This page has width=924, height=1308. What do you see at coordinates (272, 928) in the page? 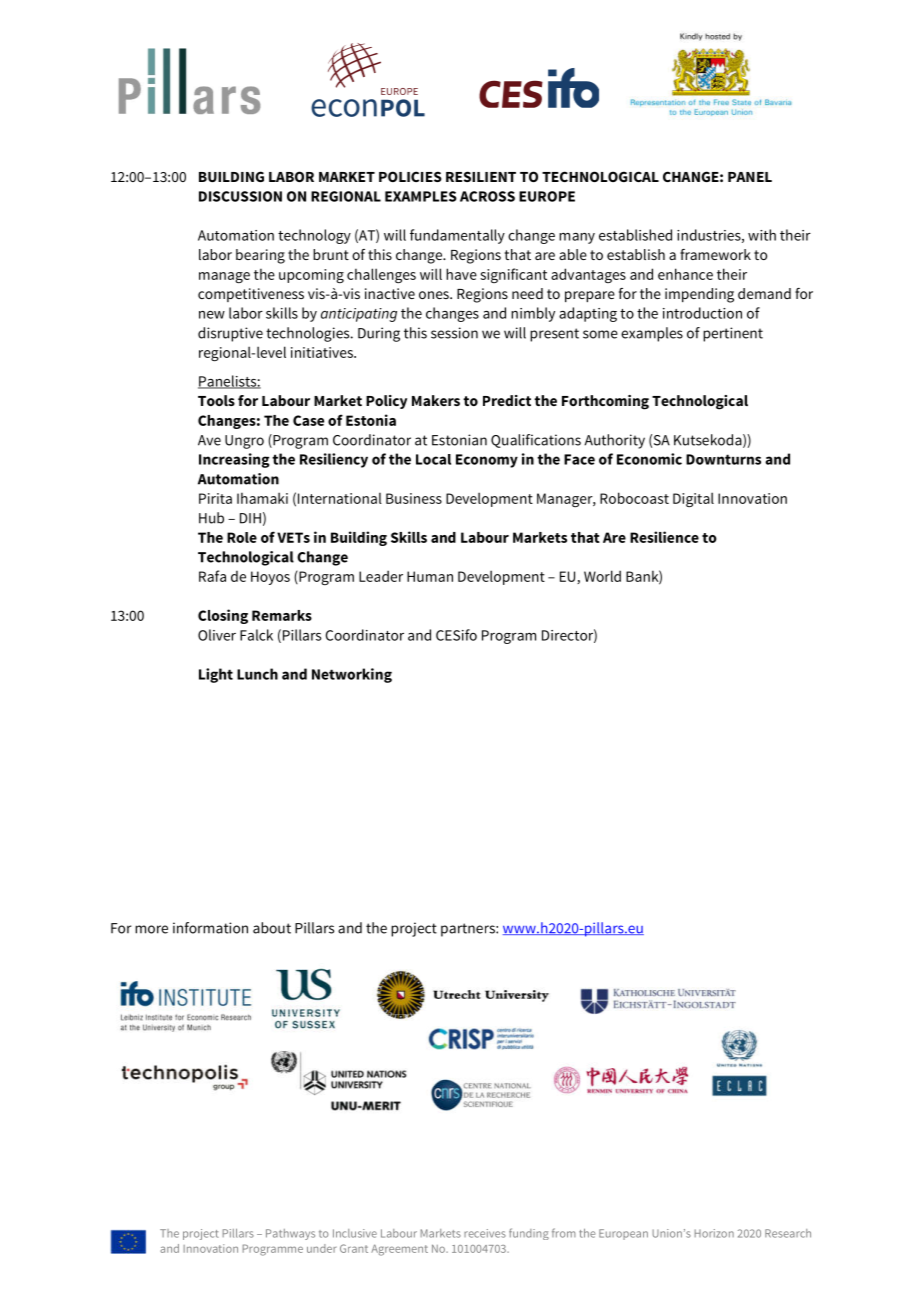
I see `about` at bounding box center [272, 928].
